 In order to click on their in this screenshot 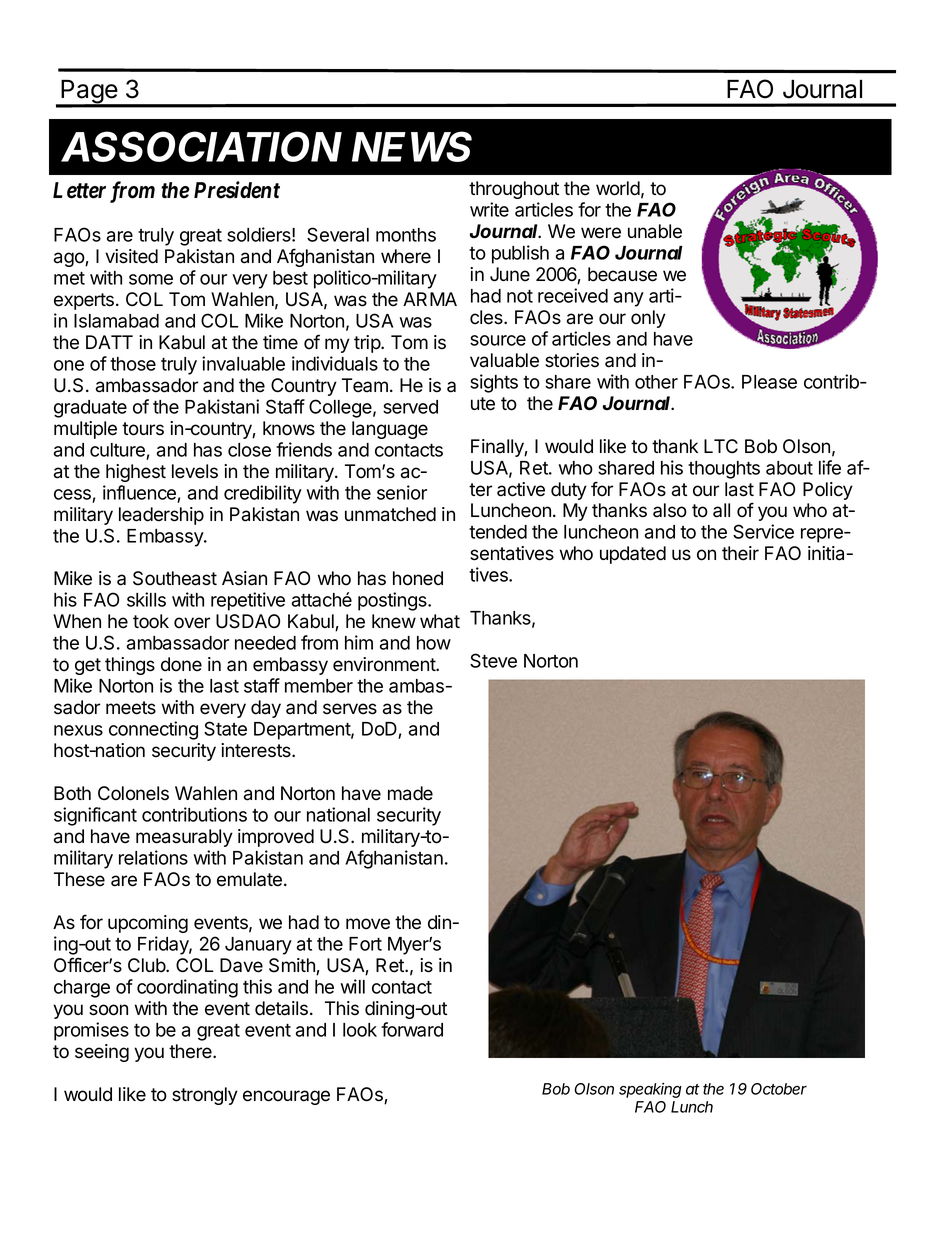, I will do `click(740, 553)`.
